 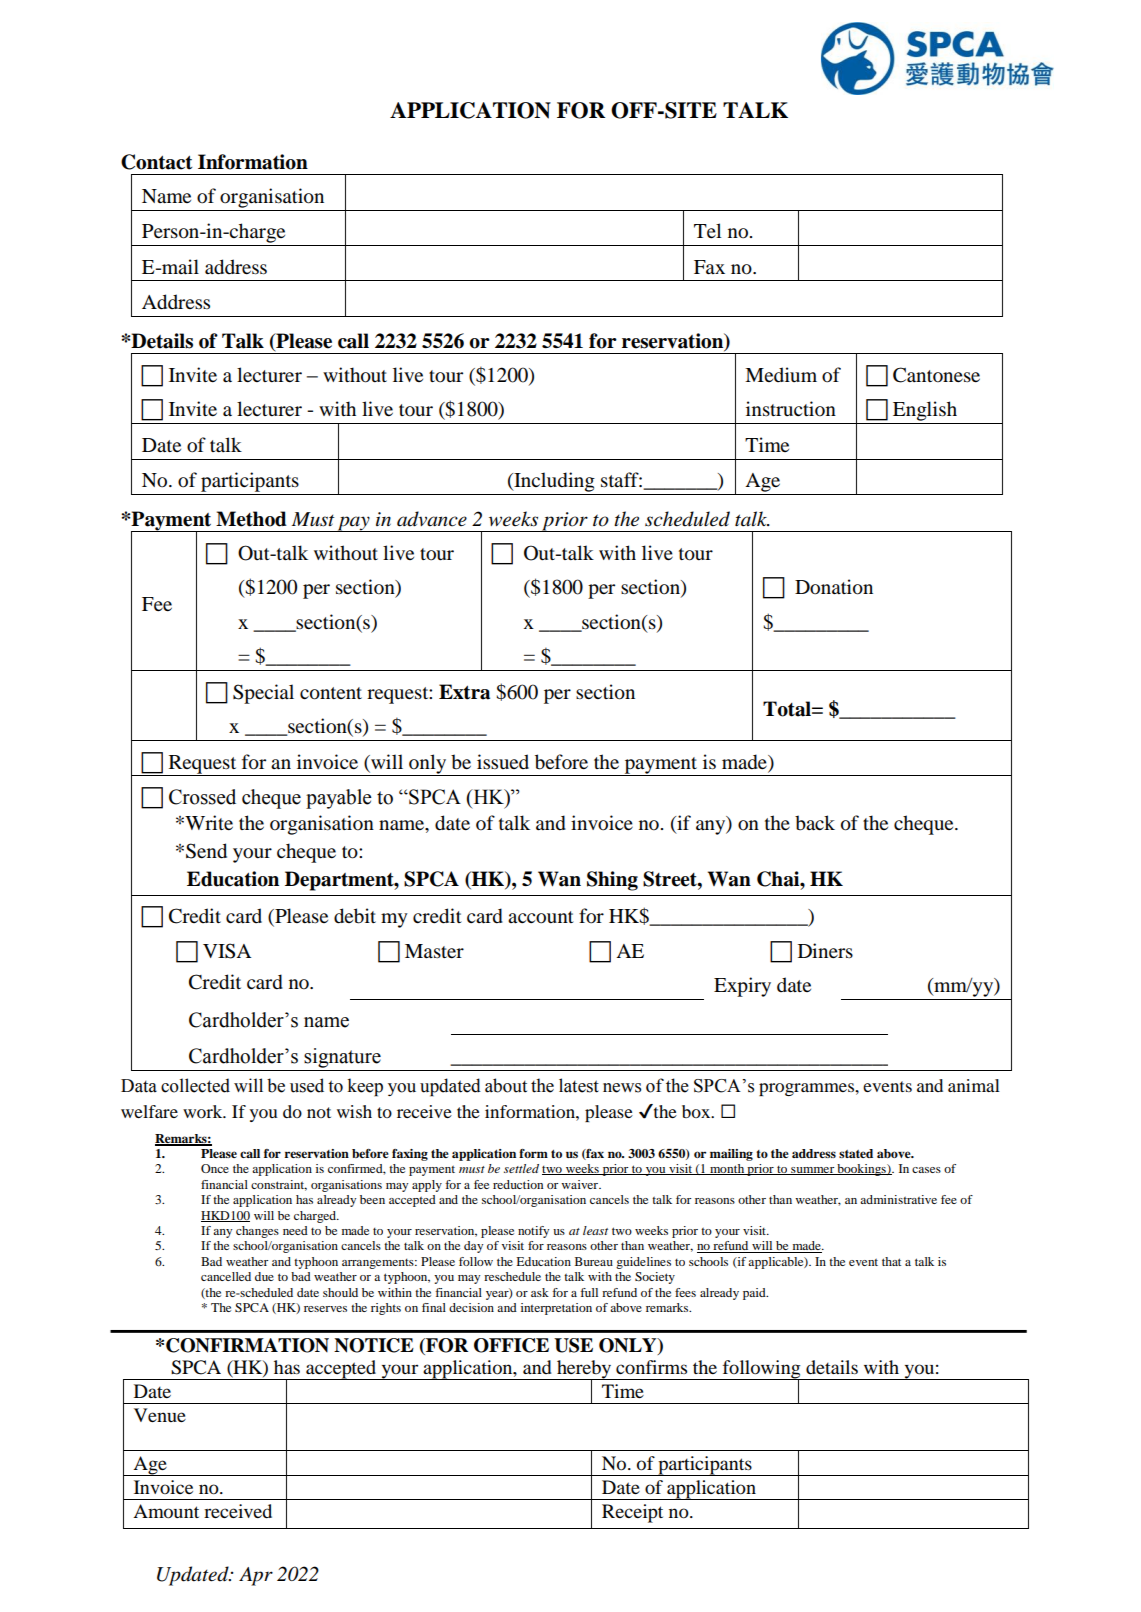 I want to click on Shing, so click(x=612, y=881).
